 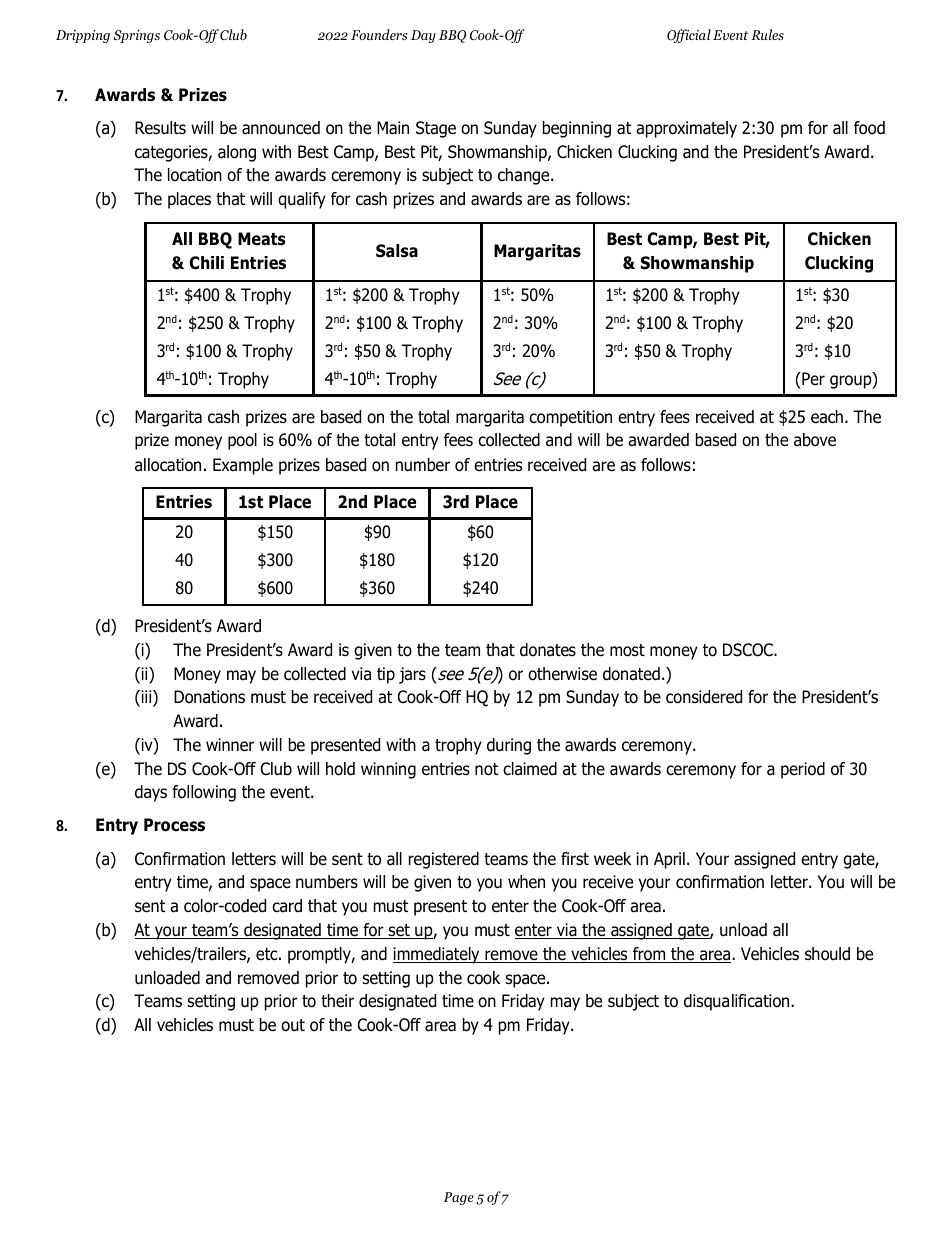 I want to click on not, so click(x=486, y=769).
